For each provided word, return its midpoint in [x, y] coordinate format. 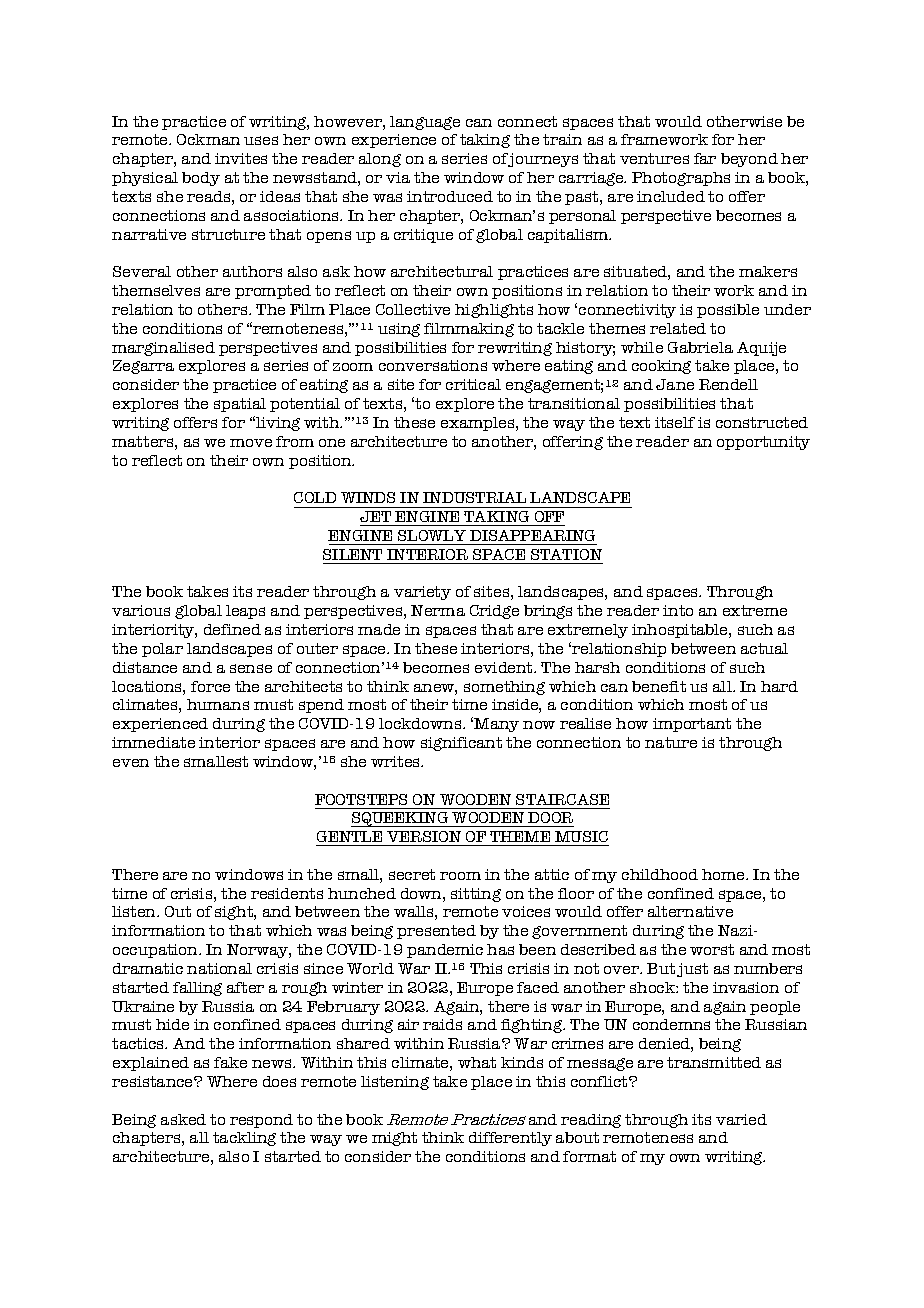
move [251, 443]
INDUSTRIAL [474, 497]
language [425, 123]
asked [183, 1119]
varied [741, 1119]
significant [461, 744]
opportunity [763, 443]
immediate [153, 742]
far [705, 158]
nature [671, 742]
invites [241, 158]
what [477, 1062]
